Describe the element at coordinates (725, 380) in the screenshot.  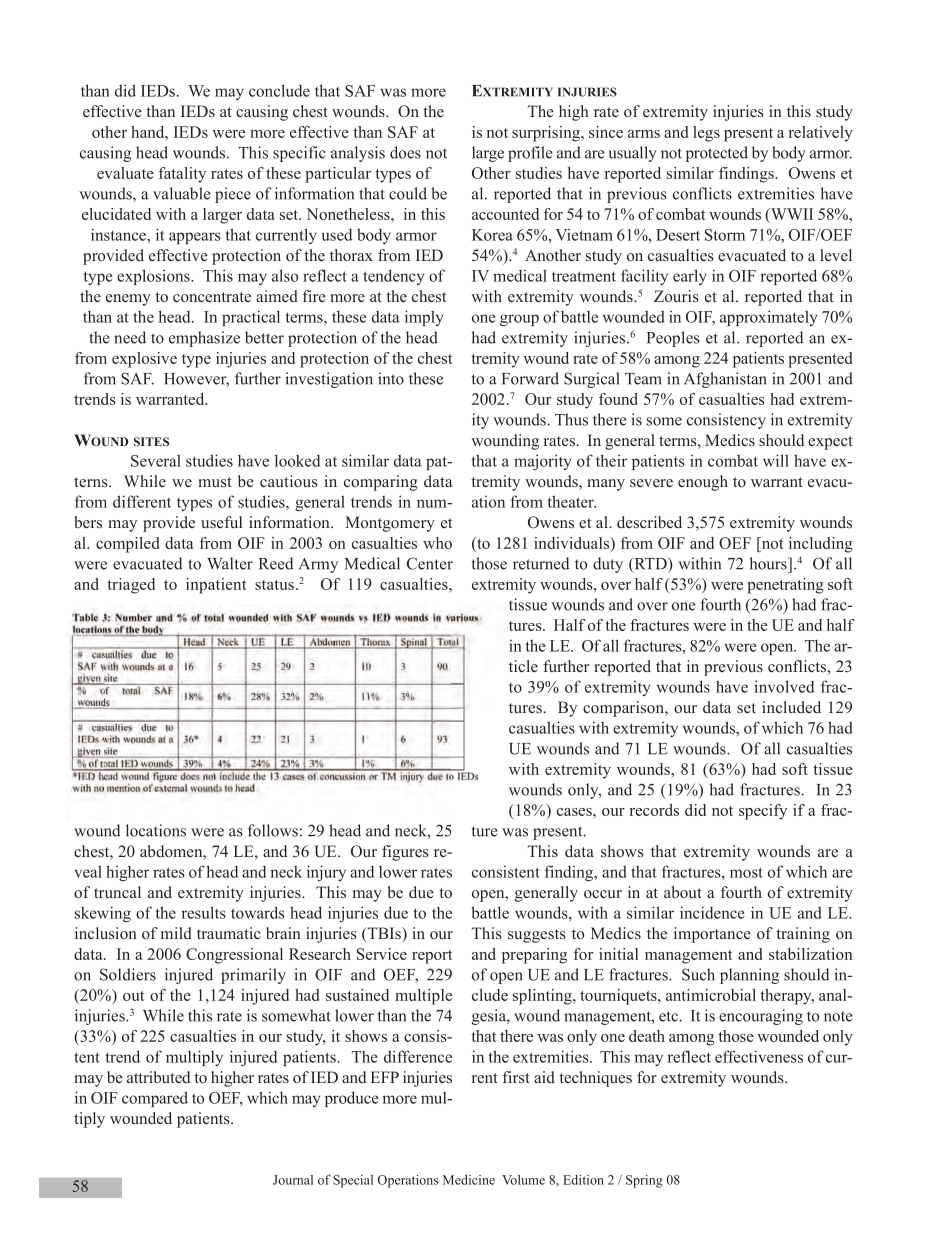
I see `Afghanistan` at that location.
